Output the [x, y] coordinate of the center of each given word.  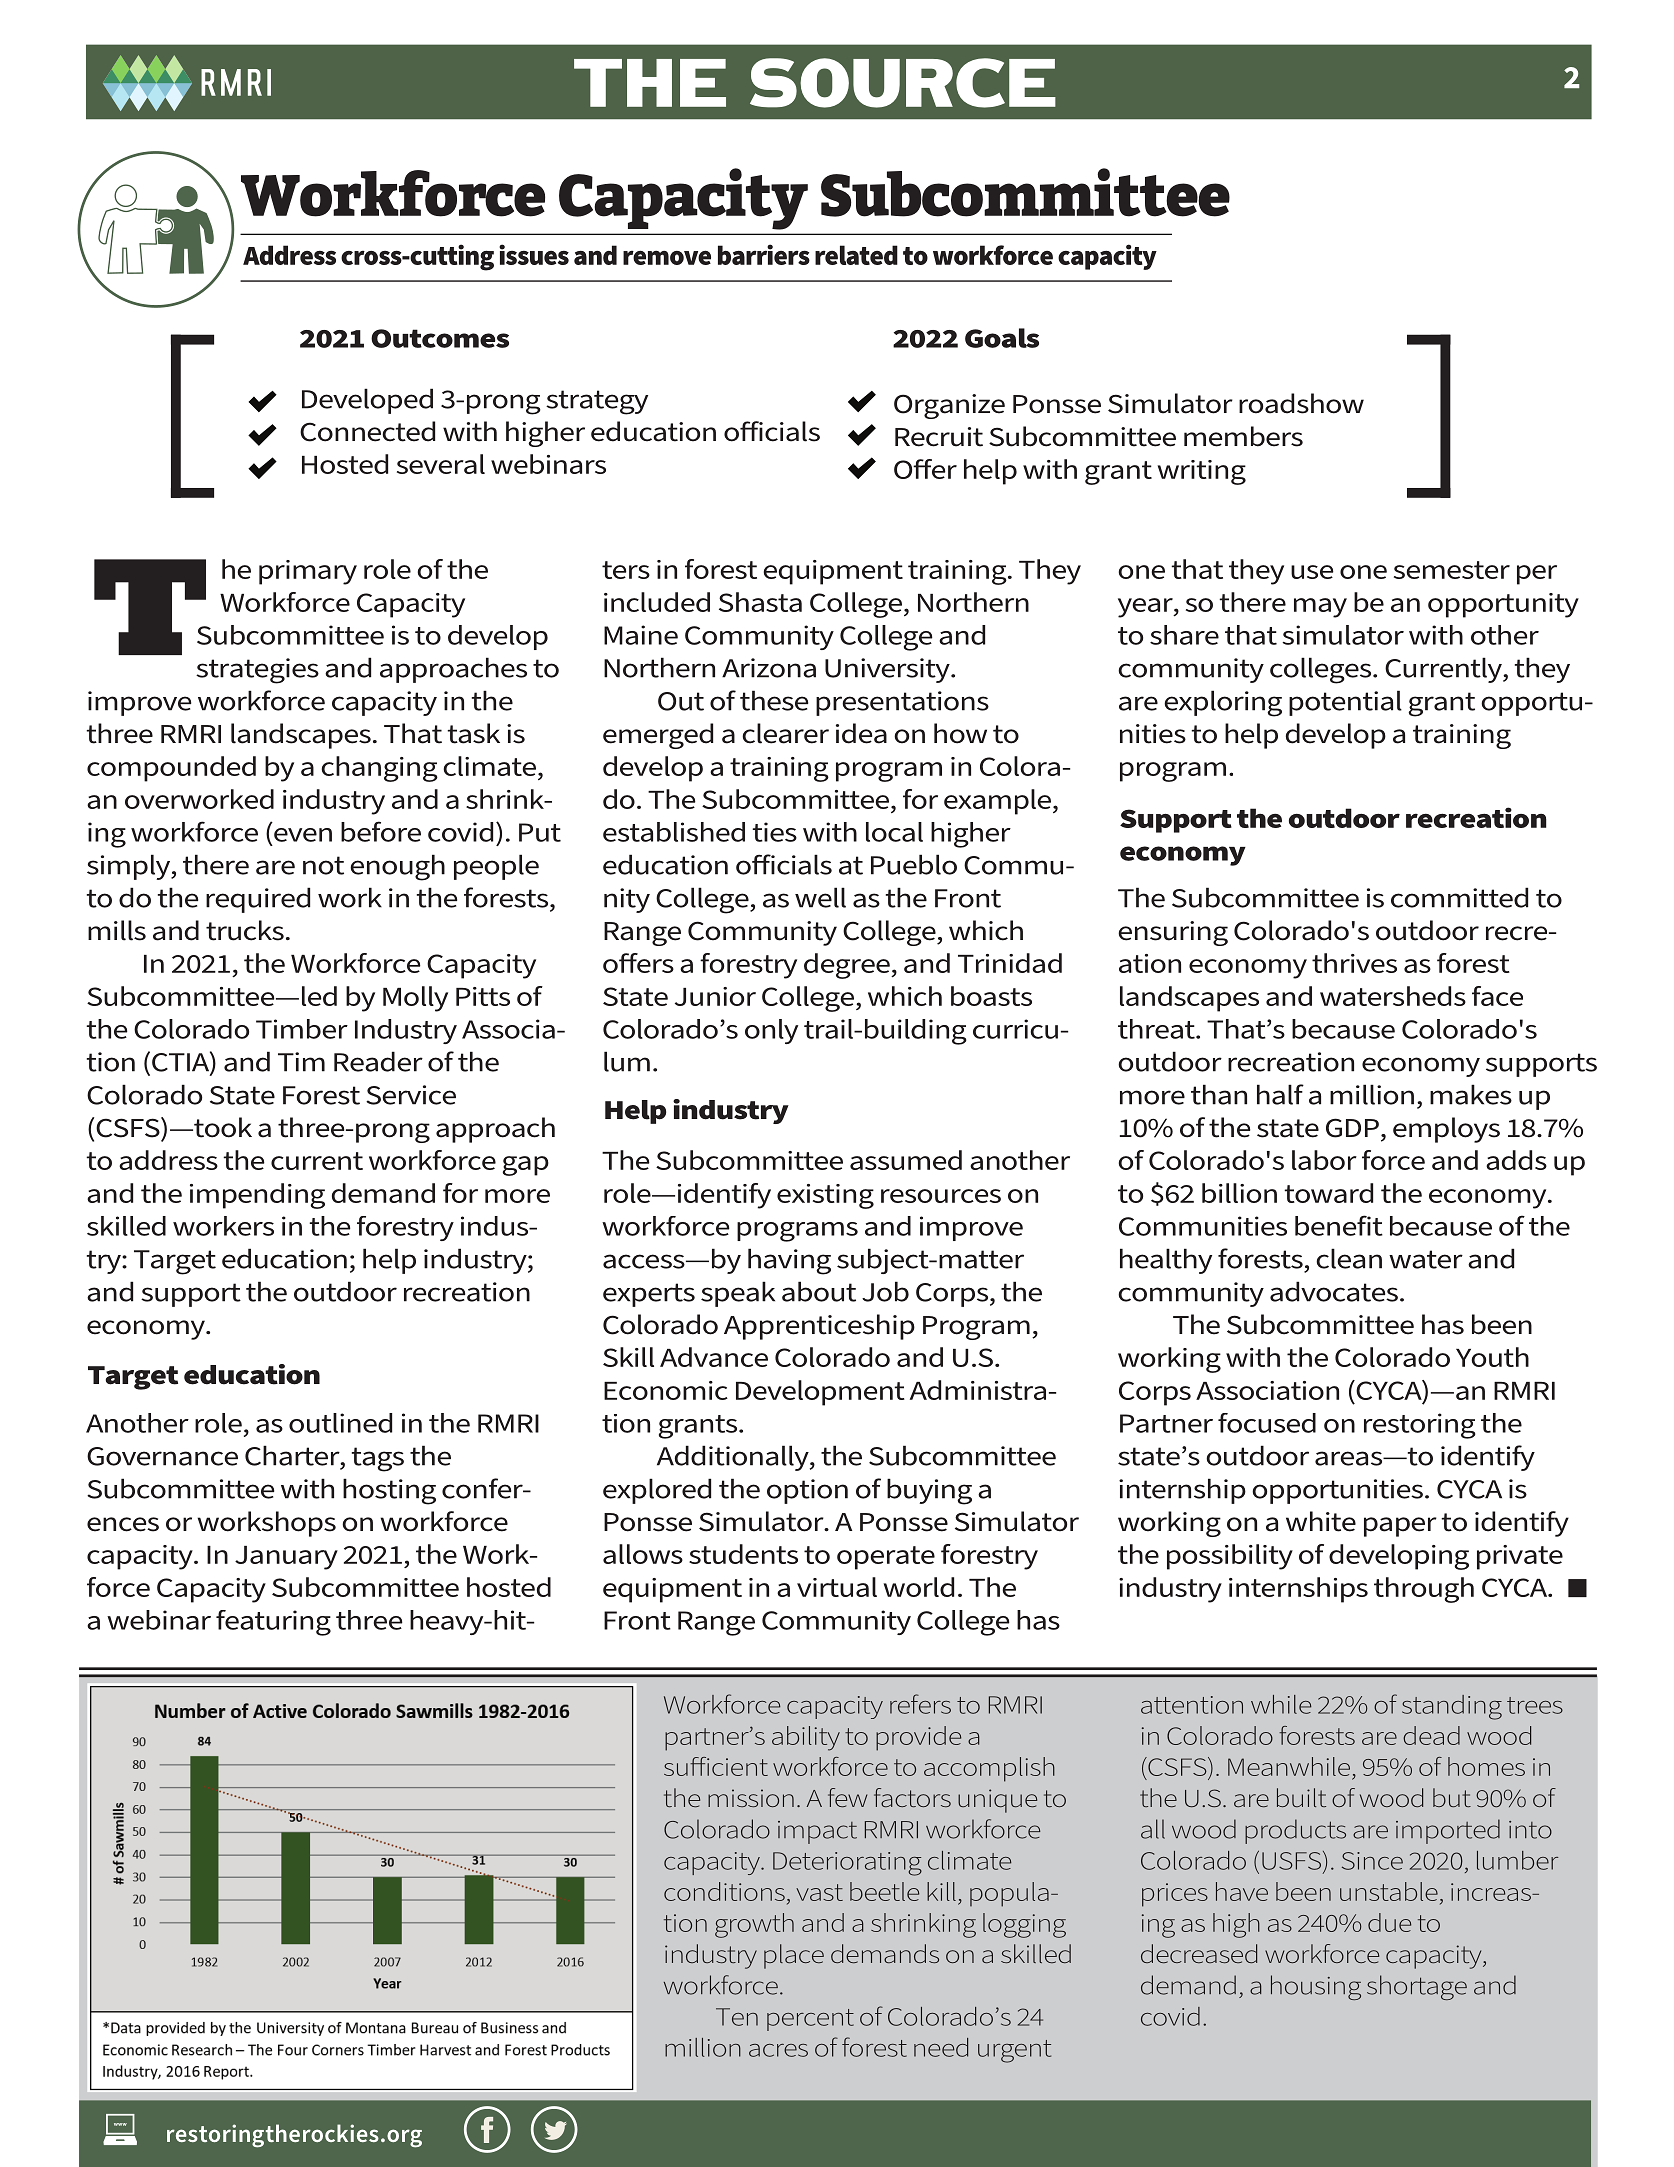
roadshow [1301, 403]
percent [810, 2020]
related [856, 255]
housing [1316, 1987]
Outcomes [440, 338]
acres [778, 2050]
